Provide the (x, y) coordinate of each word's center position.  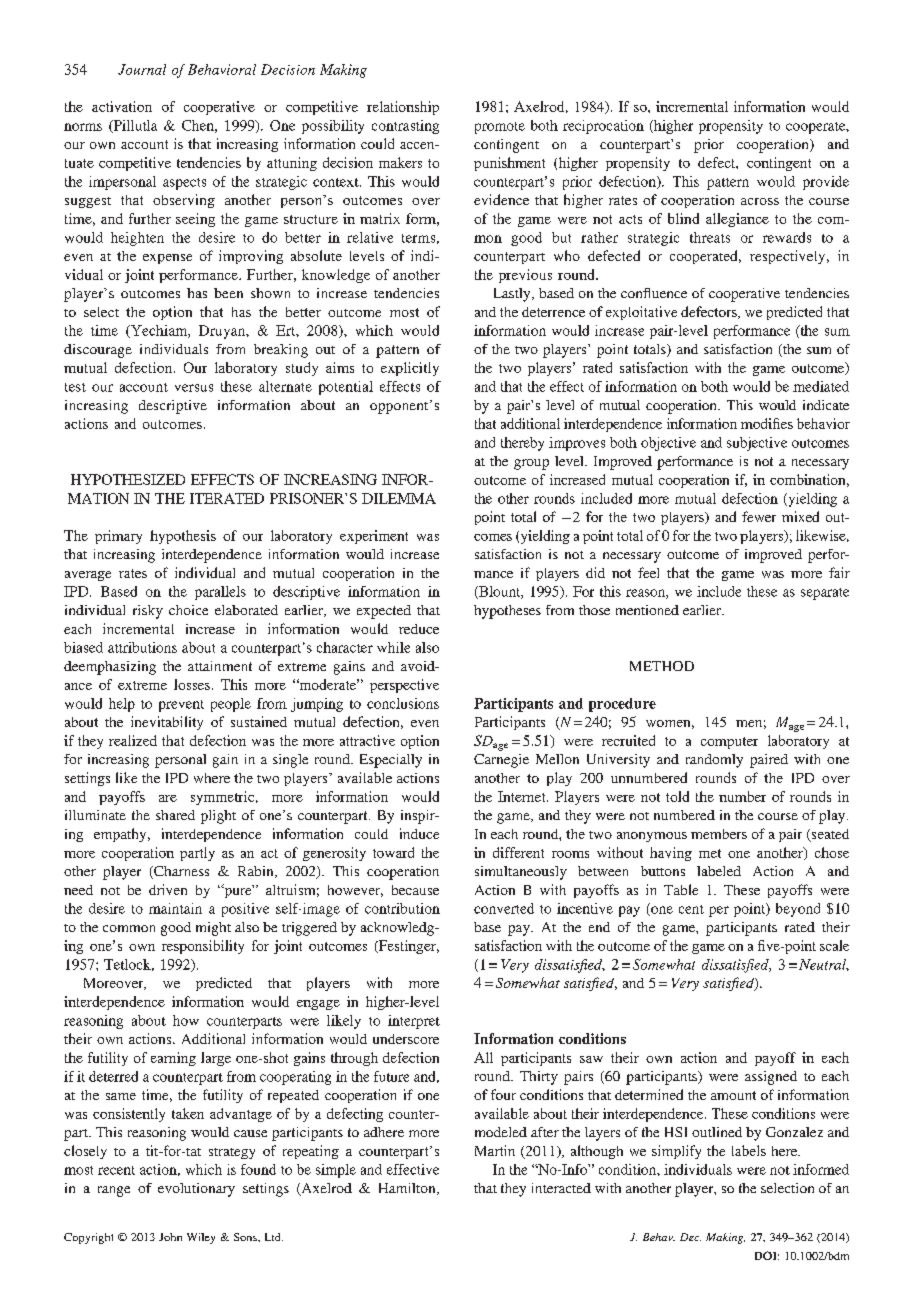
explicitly (410, 369)
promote (500, 128)
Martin (495, 1150)
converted (504, 908)
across (760, 201)
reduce (419, 629)
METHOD (662, 666)
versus (194, 388)
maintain (175, 908)
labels (749, 1150)
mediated (821, 386)
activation (122, 106)
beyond (798, 910)
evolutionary (196, 1190)
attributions (142, 647)
